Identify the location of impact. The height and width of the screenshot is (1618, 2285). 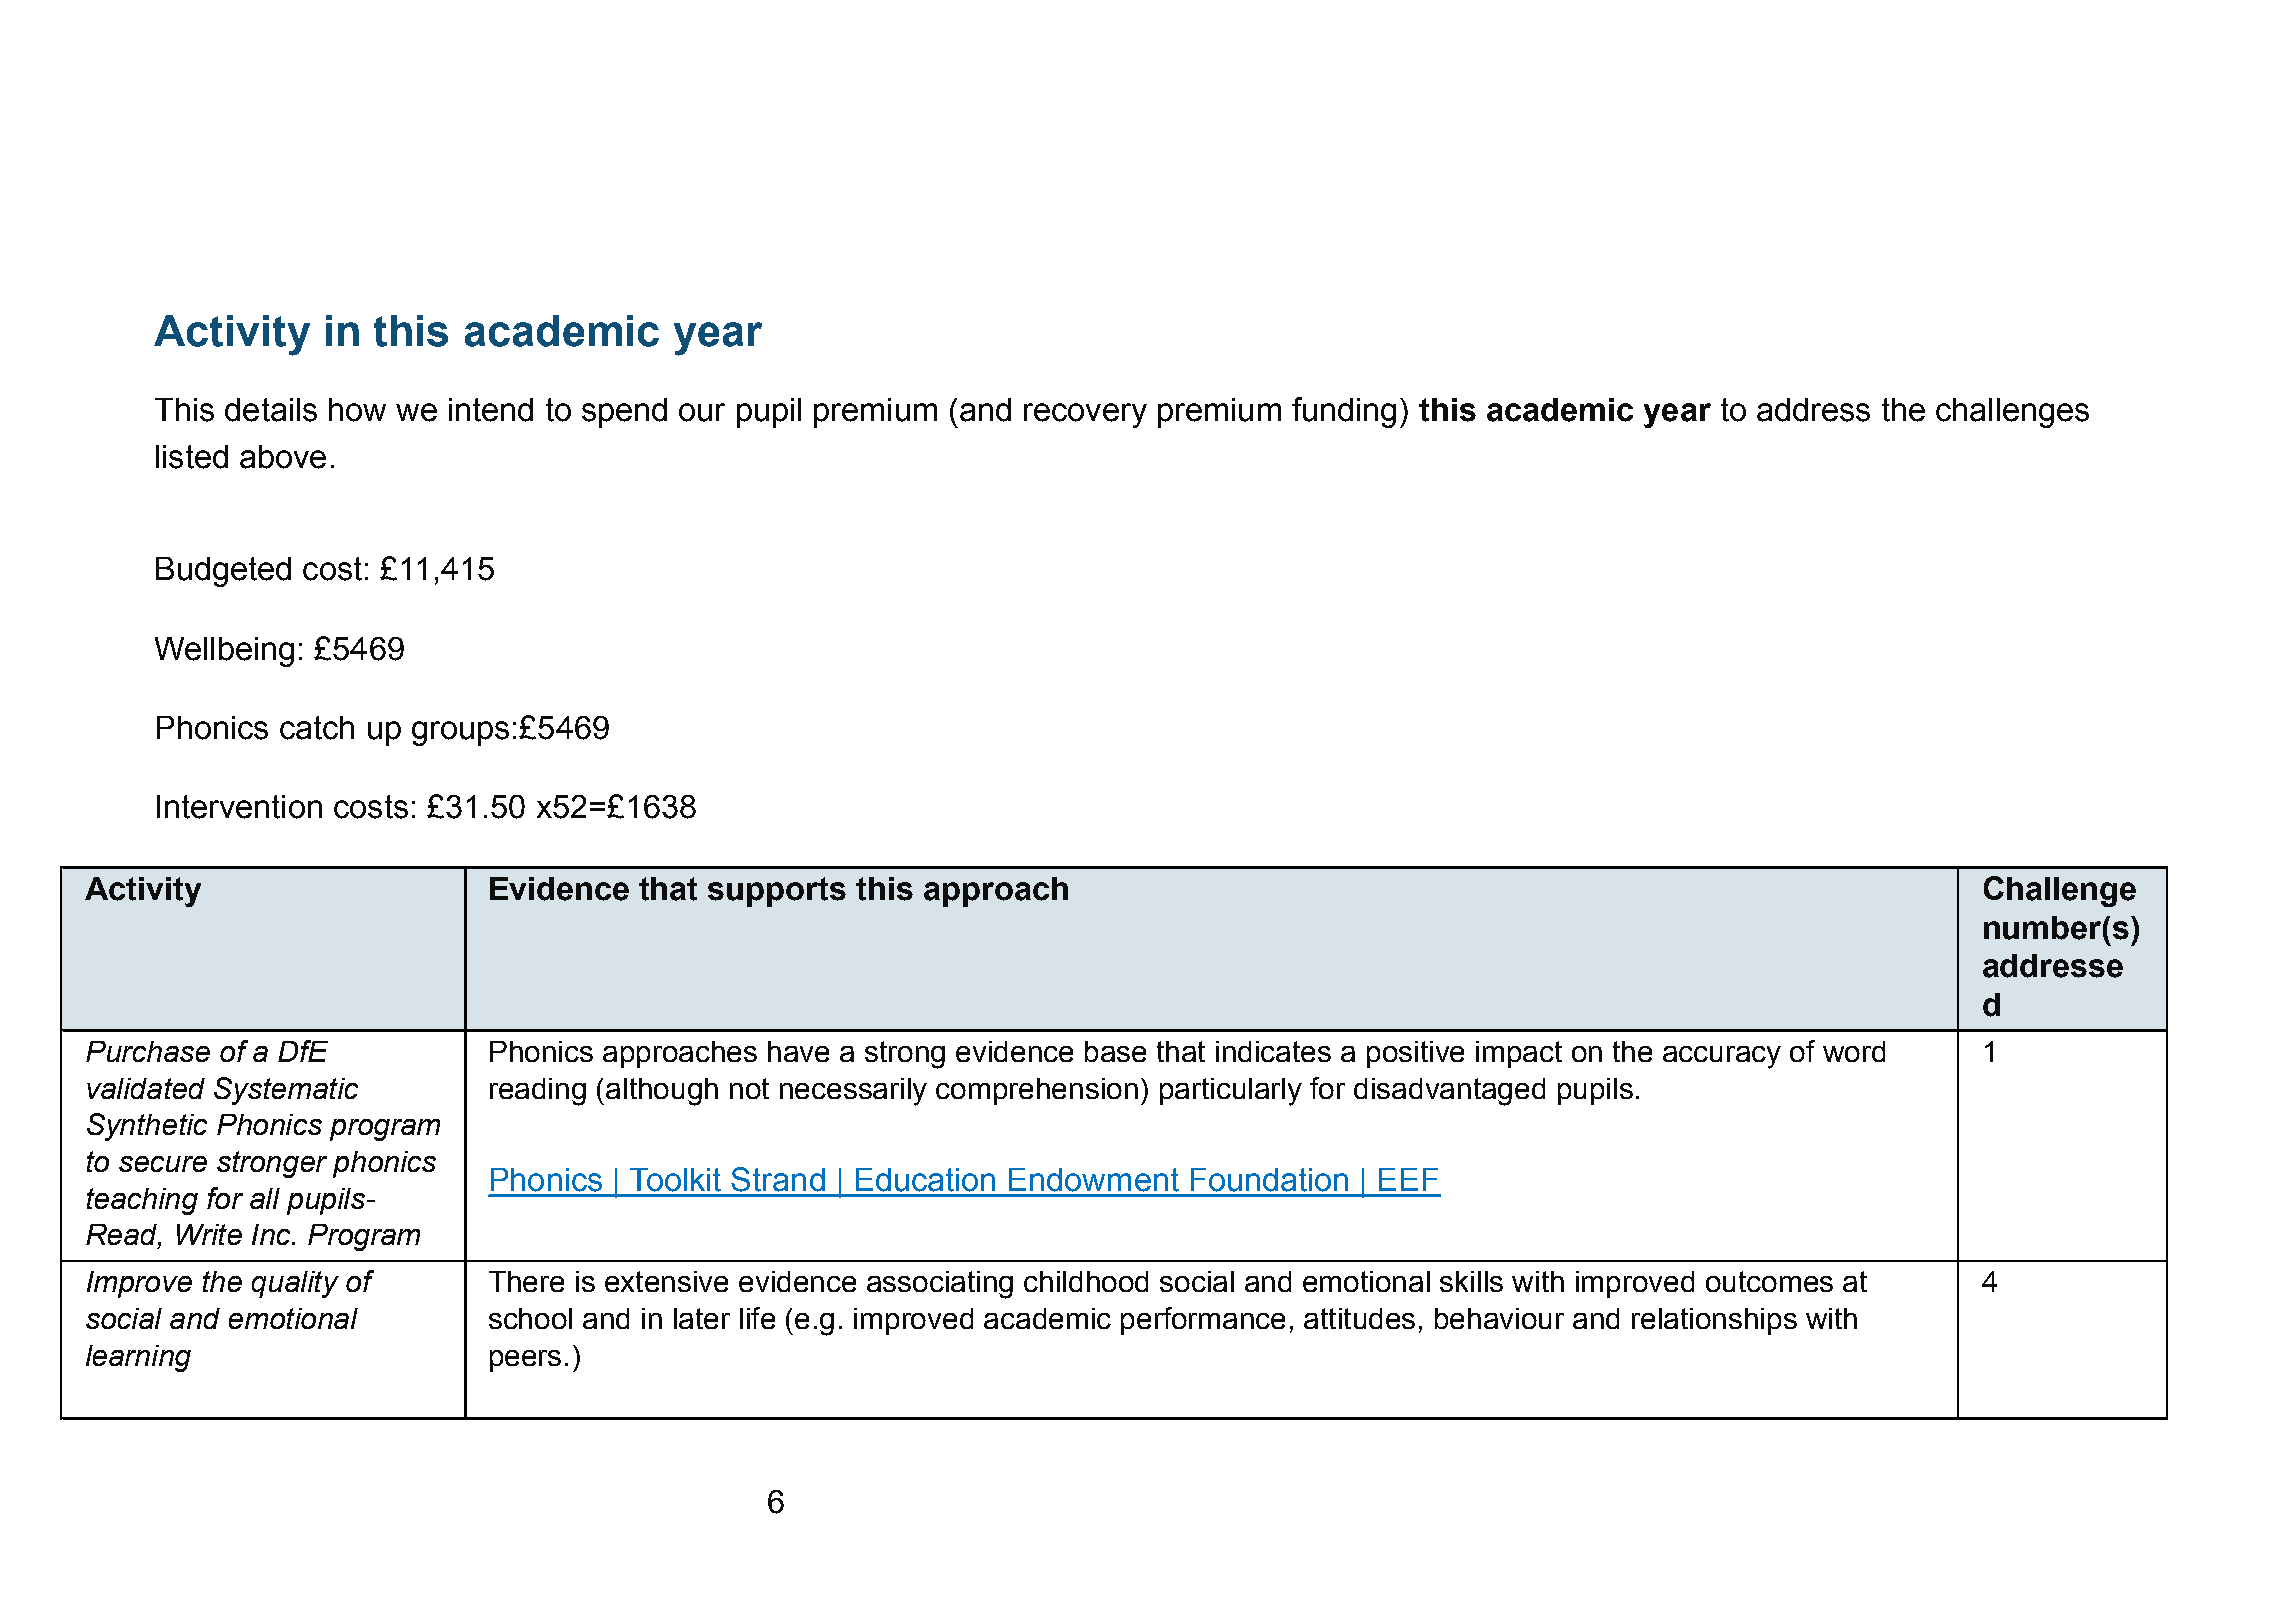
(1519, 1054).
